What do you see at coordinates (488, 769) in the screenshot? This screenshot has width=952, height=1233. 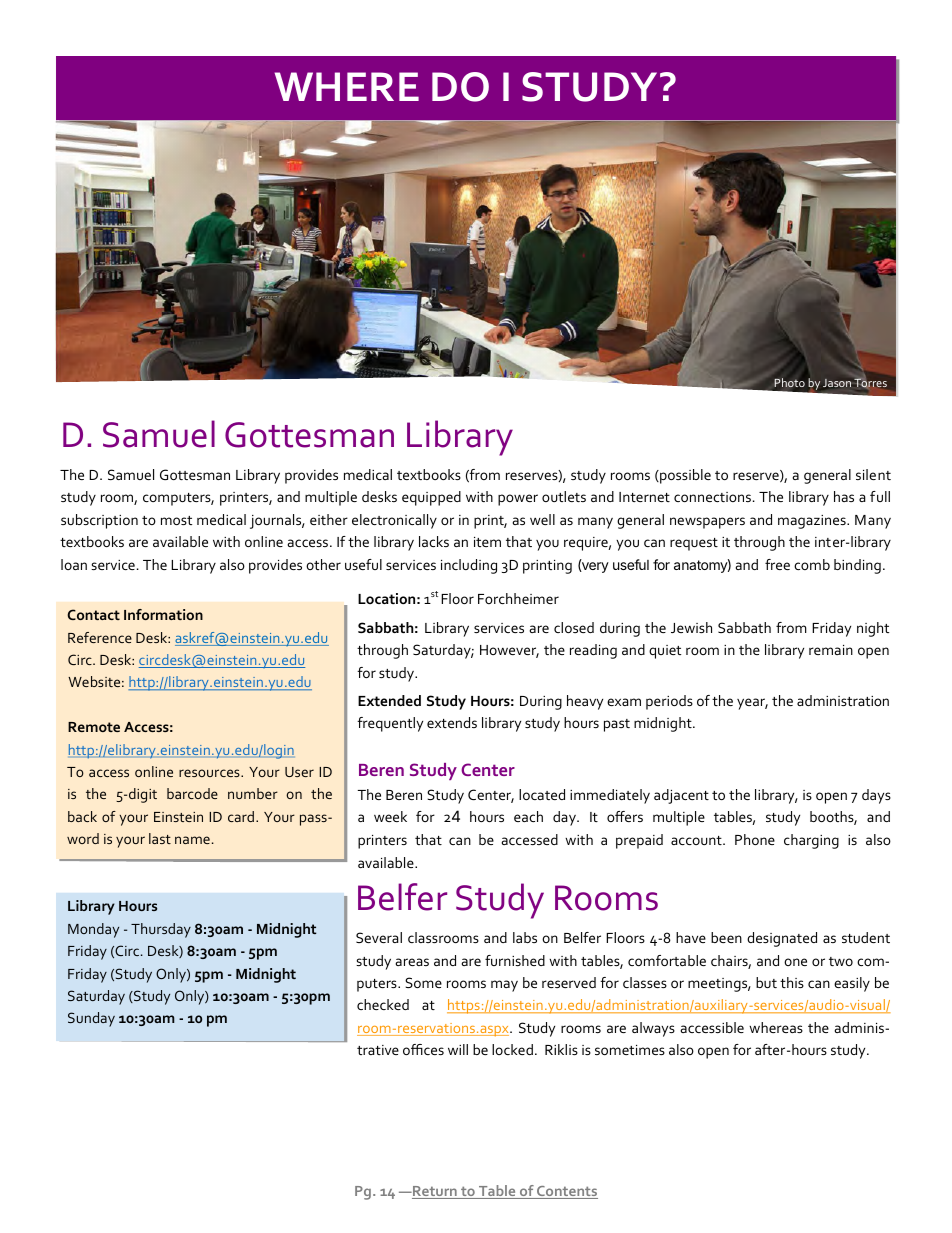 I see `Center` at bounding box center [488, 769].
